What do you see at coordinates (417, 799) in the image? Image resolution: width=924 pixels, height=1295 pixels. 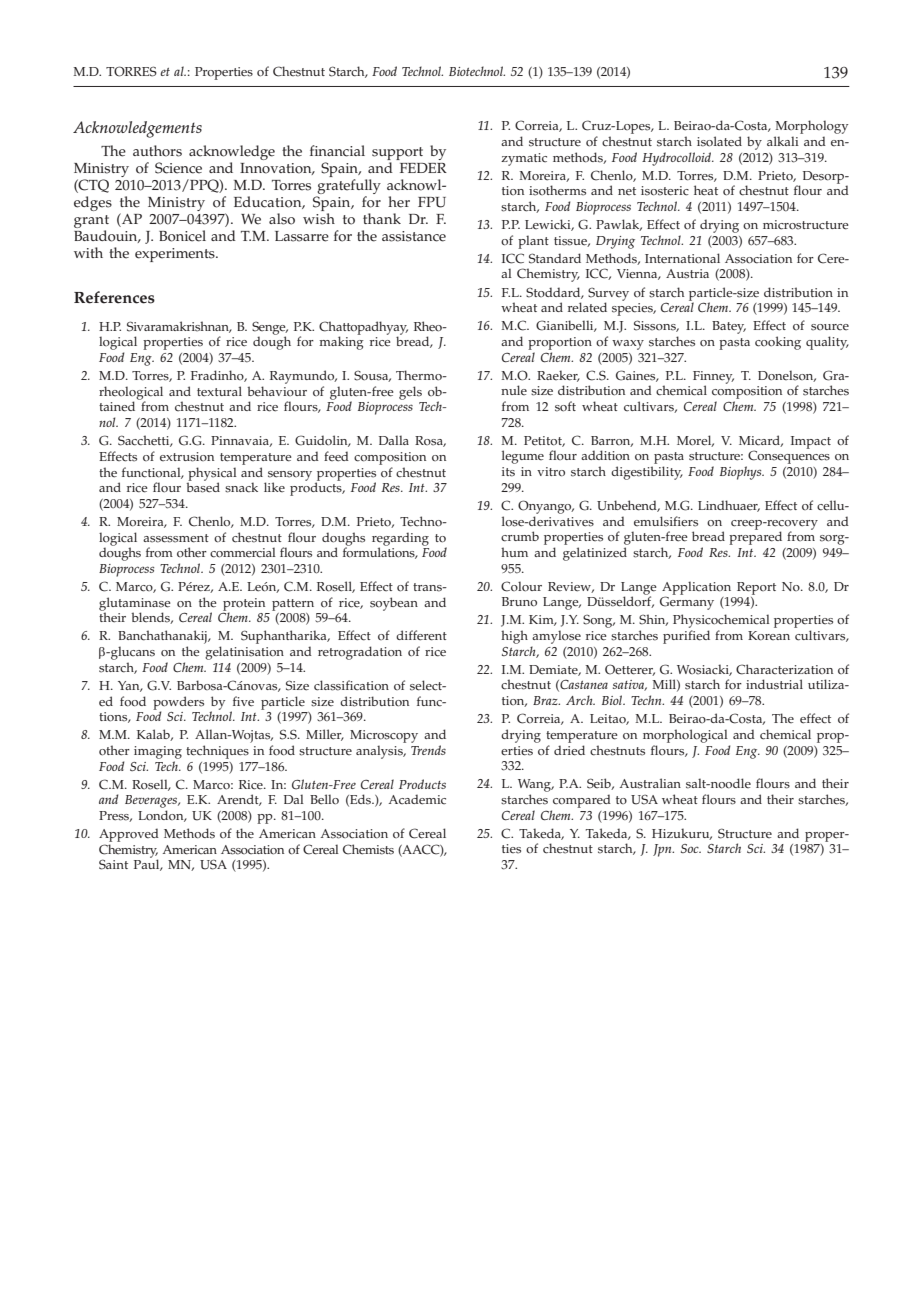 I see `Academic` at bounding box center [417, 799].
